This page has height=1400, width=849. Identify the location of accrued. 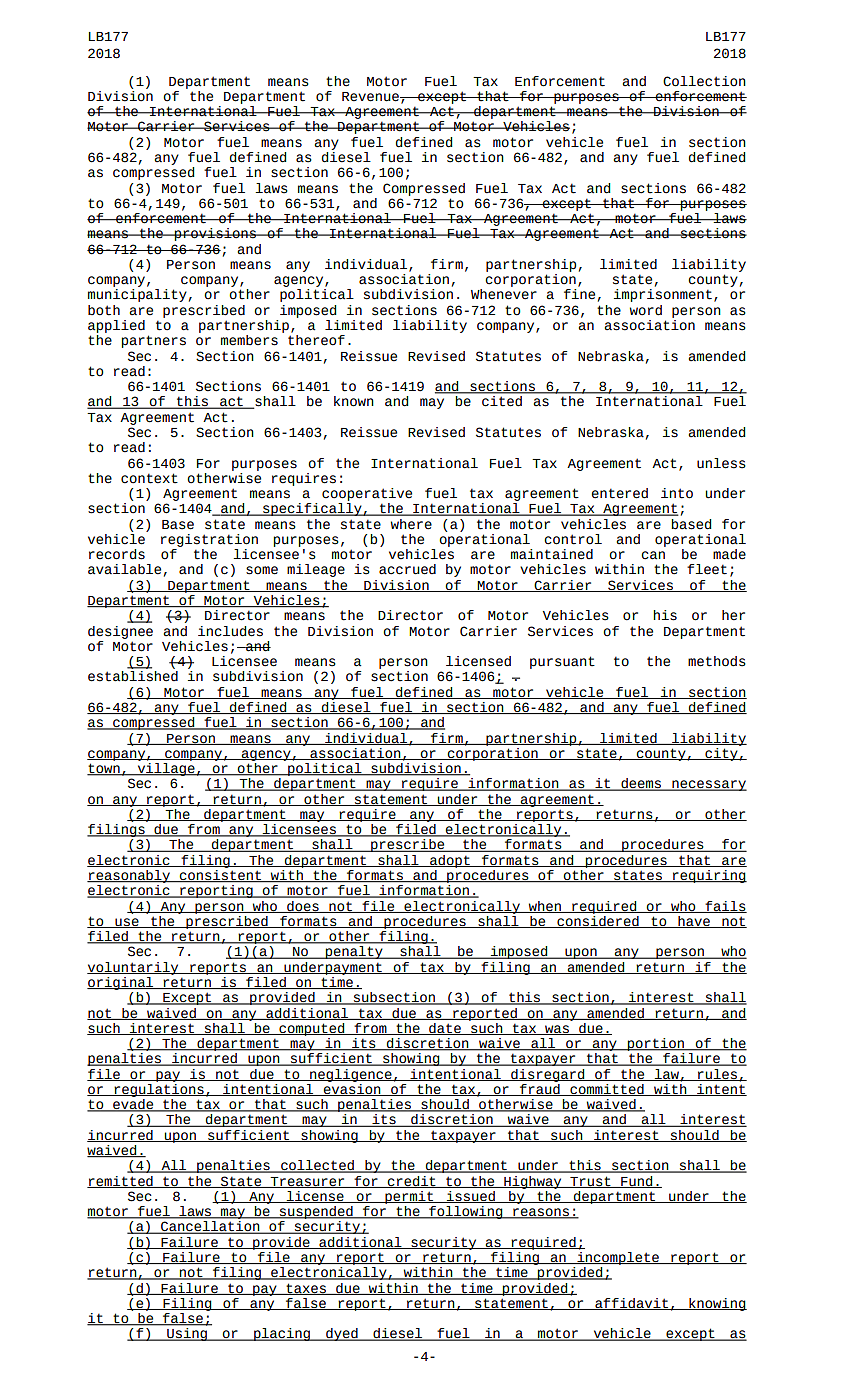
(407, 569).
